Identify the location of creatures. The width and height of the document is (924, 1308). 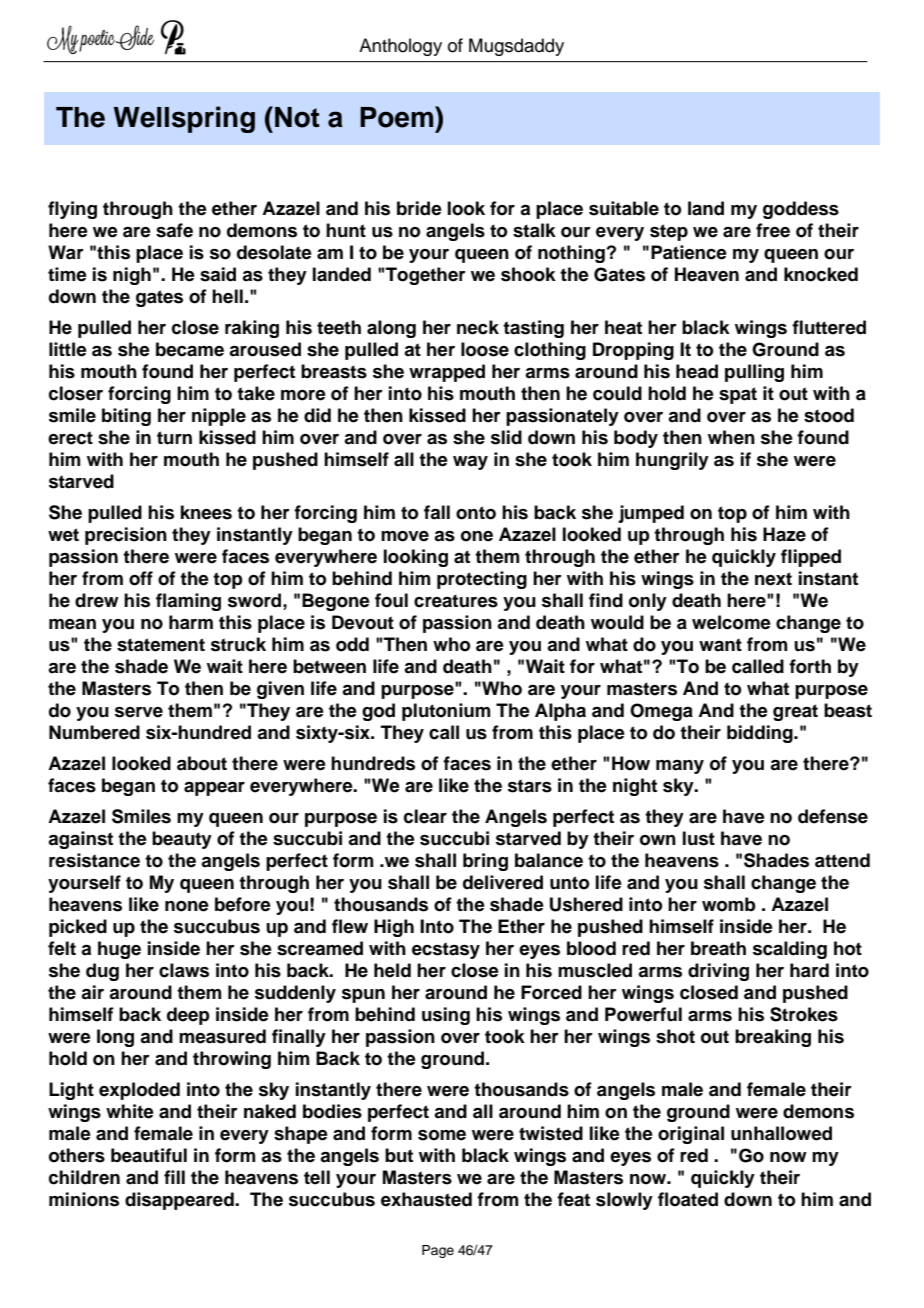
(456, 601).
